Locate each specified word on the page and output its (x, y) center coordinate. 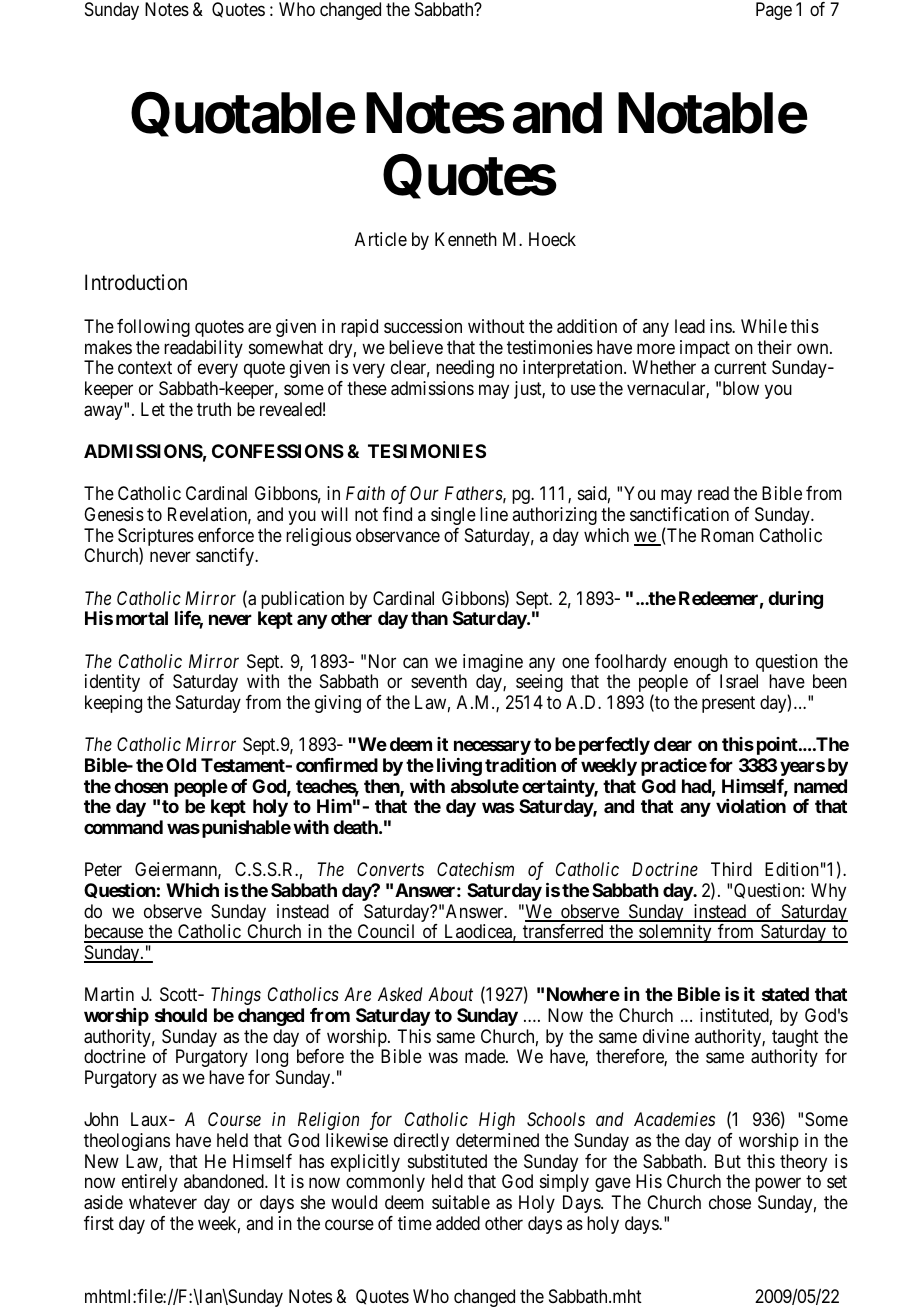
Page (774, 11)
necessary (492, 748)
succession (423, 326)
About (450, 994)
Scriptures (156, 538)
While (764, 326)
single (453, 516)
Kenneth (466, 239)
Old (181, 765)
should (181, 1015)
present (728, 704)
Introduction (136, 282)
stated (785, 994)
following (153, 328)
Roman (727, 535)
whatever (163, 1202)
